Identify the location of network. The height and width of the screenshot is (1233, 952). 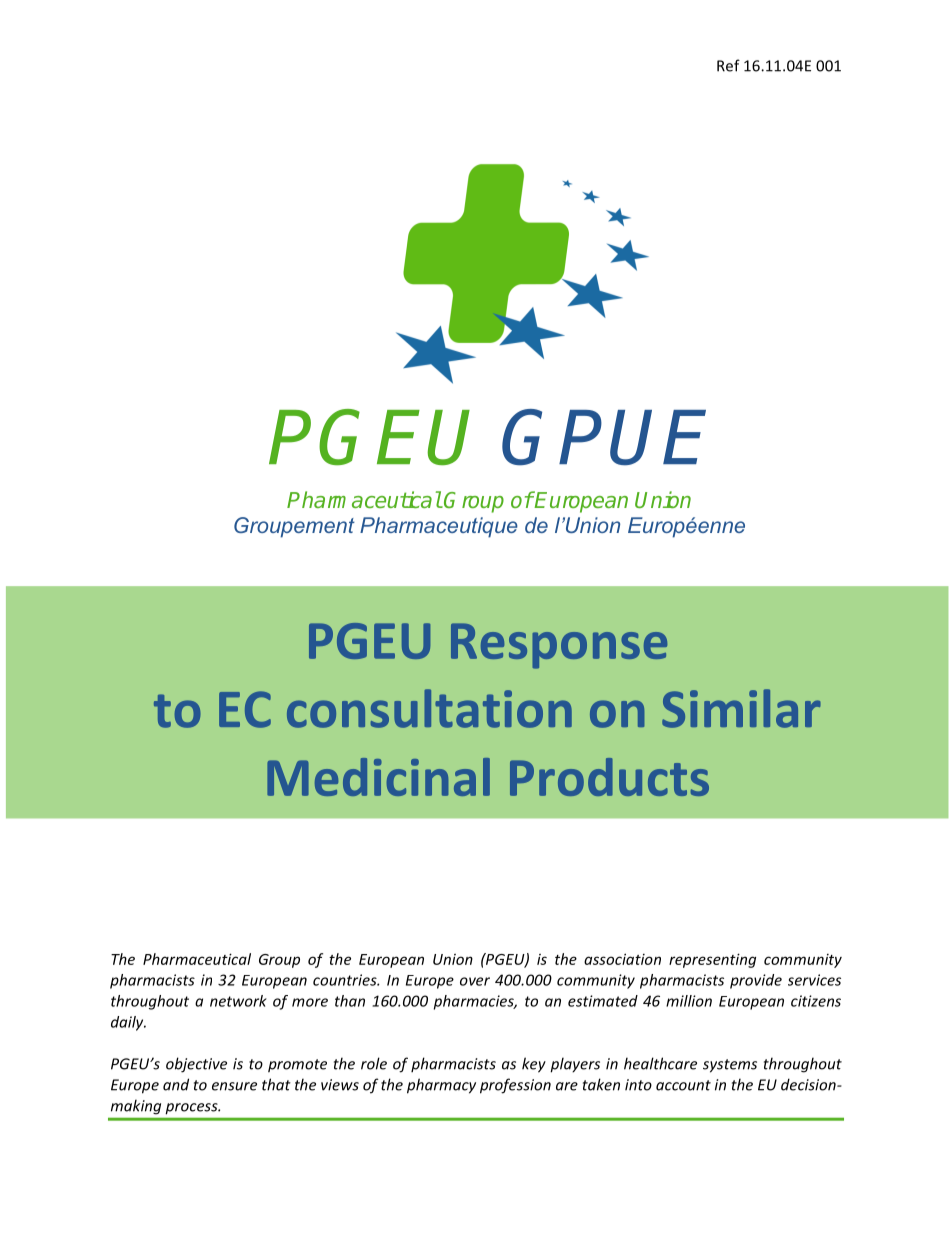
(238, 1001).
